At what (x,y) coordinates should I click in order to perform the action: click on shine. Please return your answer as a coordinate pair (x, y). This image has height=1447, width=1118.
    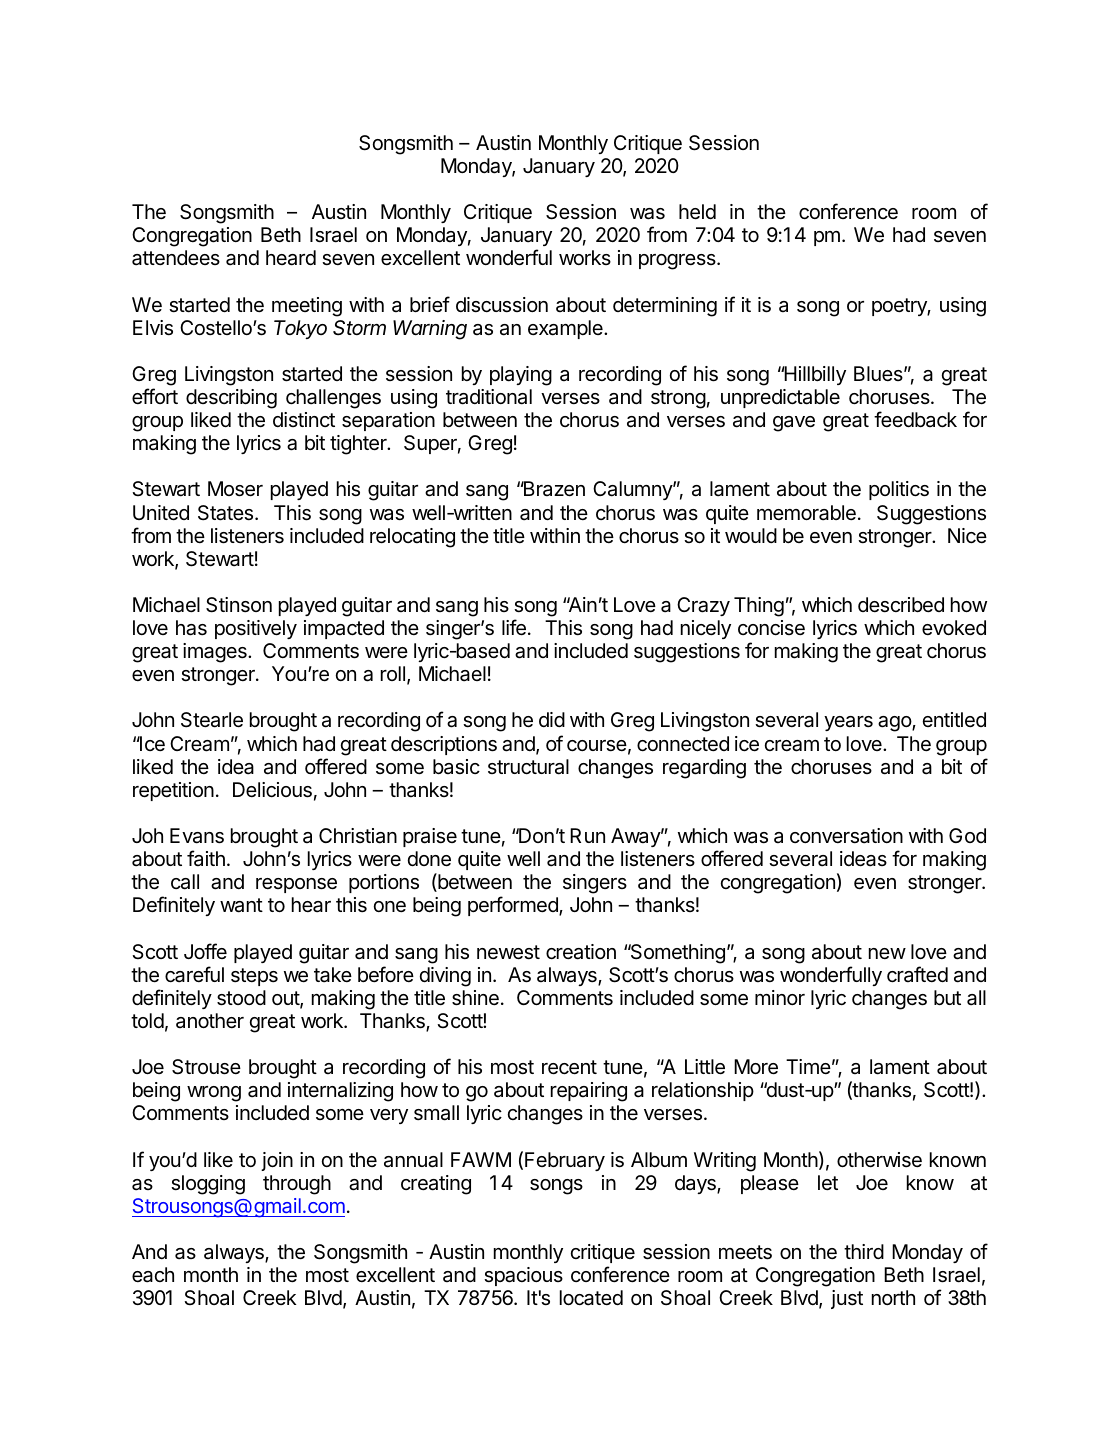
    Looking at the image, I should click on (475, 998).
